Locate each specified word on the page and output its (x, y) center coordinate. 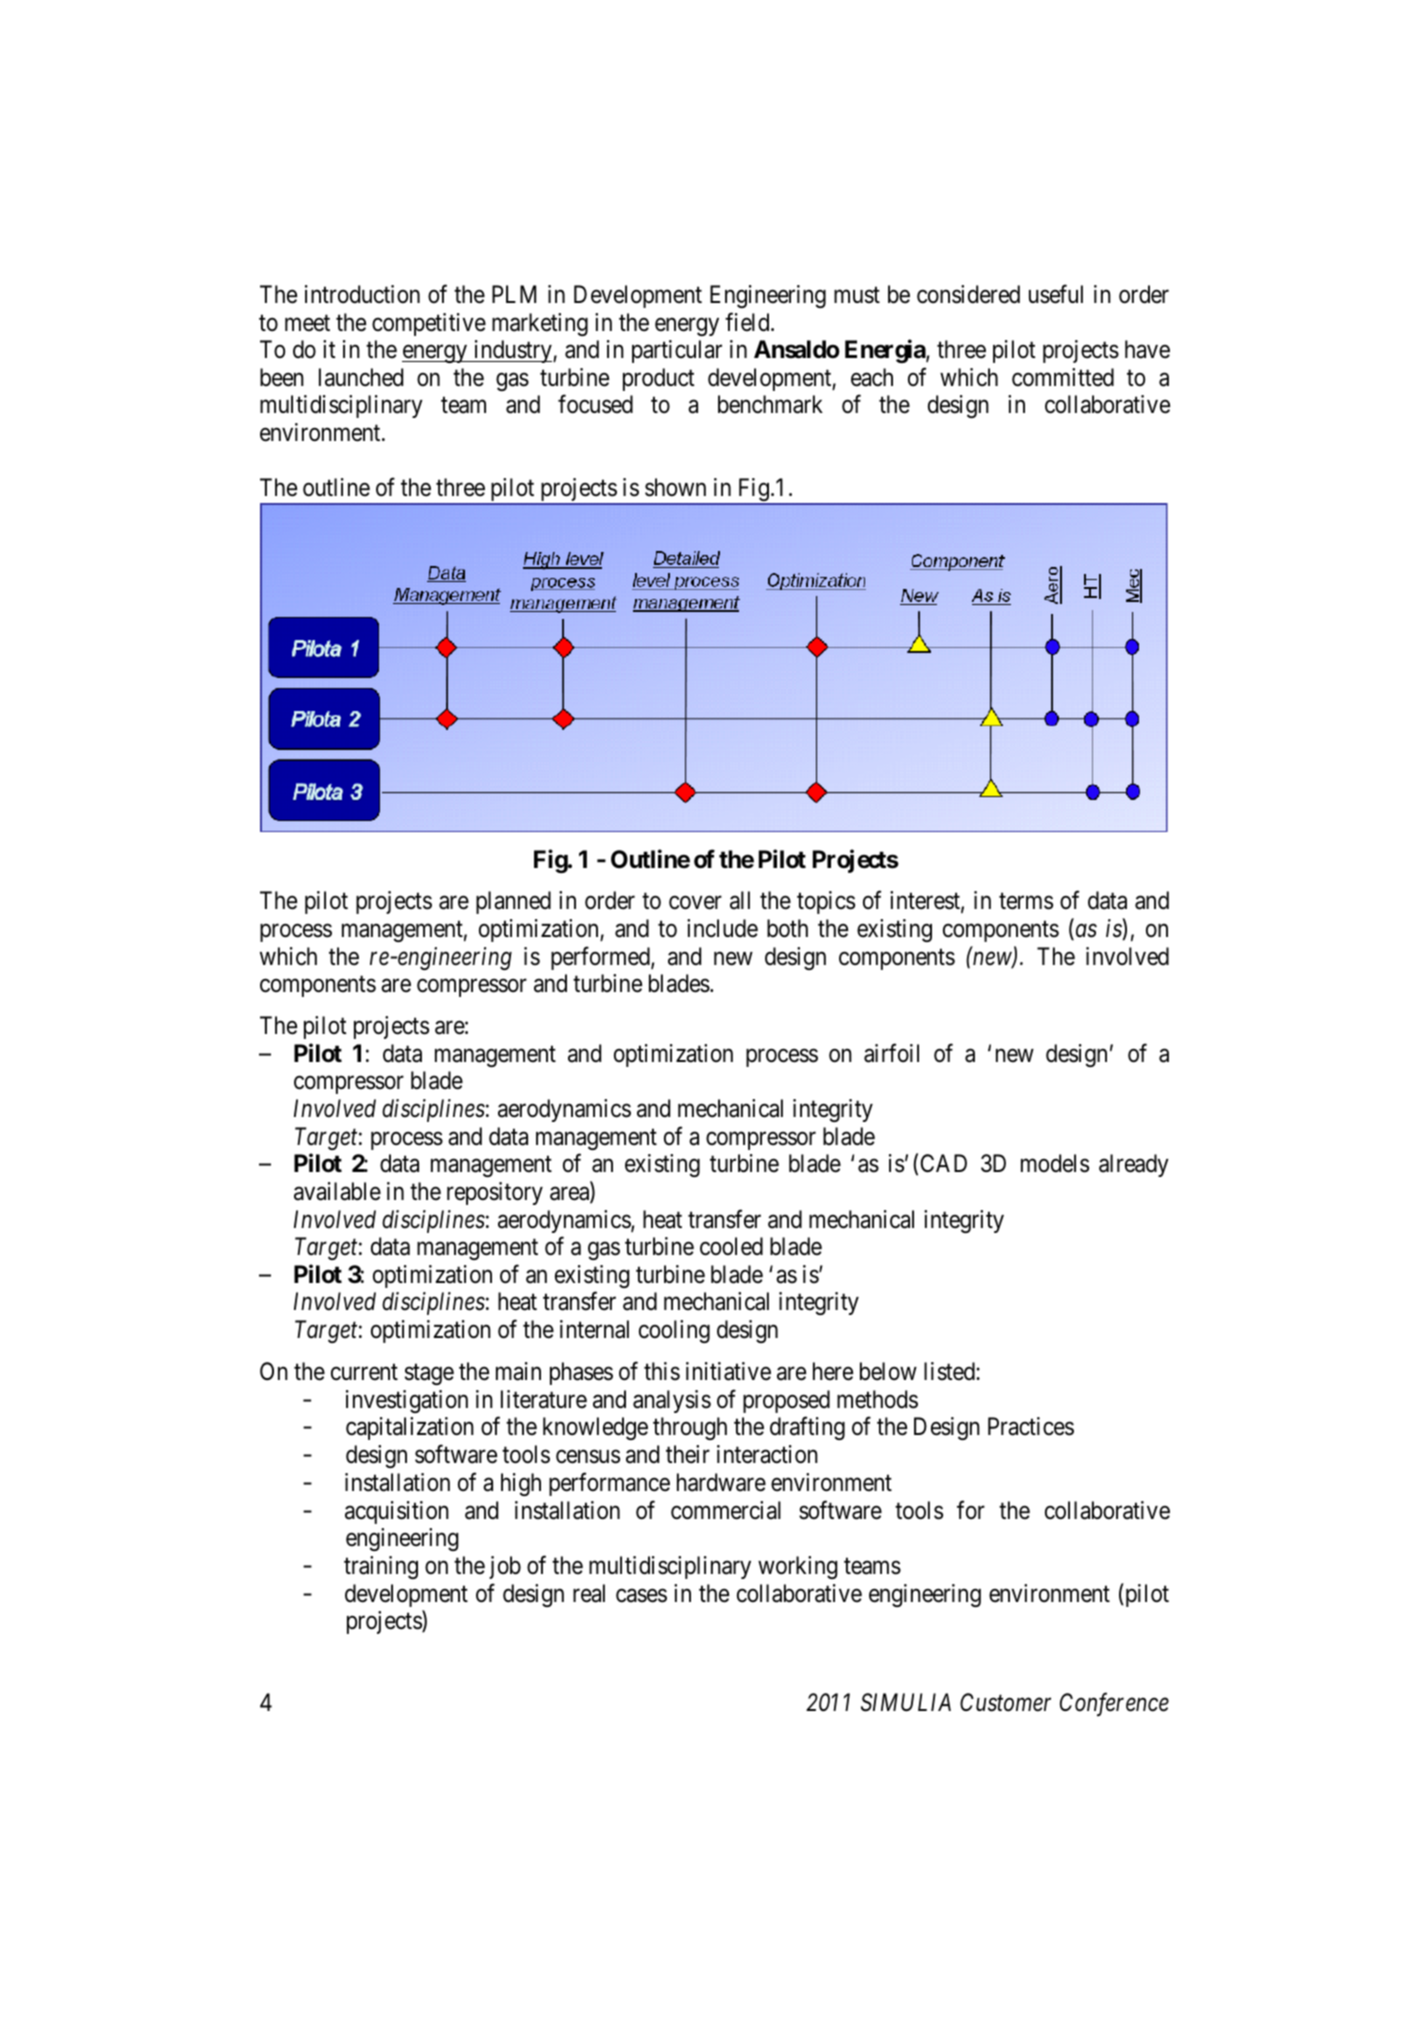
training (381, 1567)
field (748, 322)
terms (1026, 901)
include (722, 928)
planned (513, 902)
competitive (429, 324)
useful (1056, 294)
